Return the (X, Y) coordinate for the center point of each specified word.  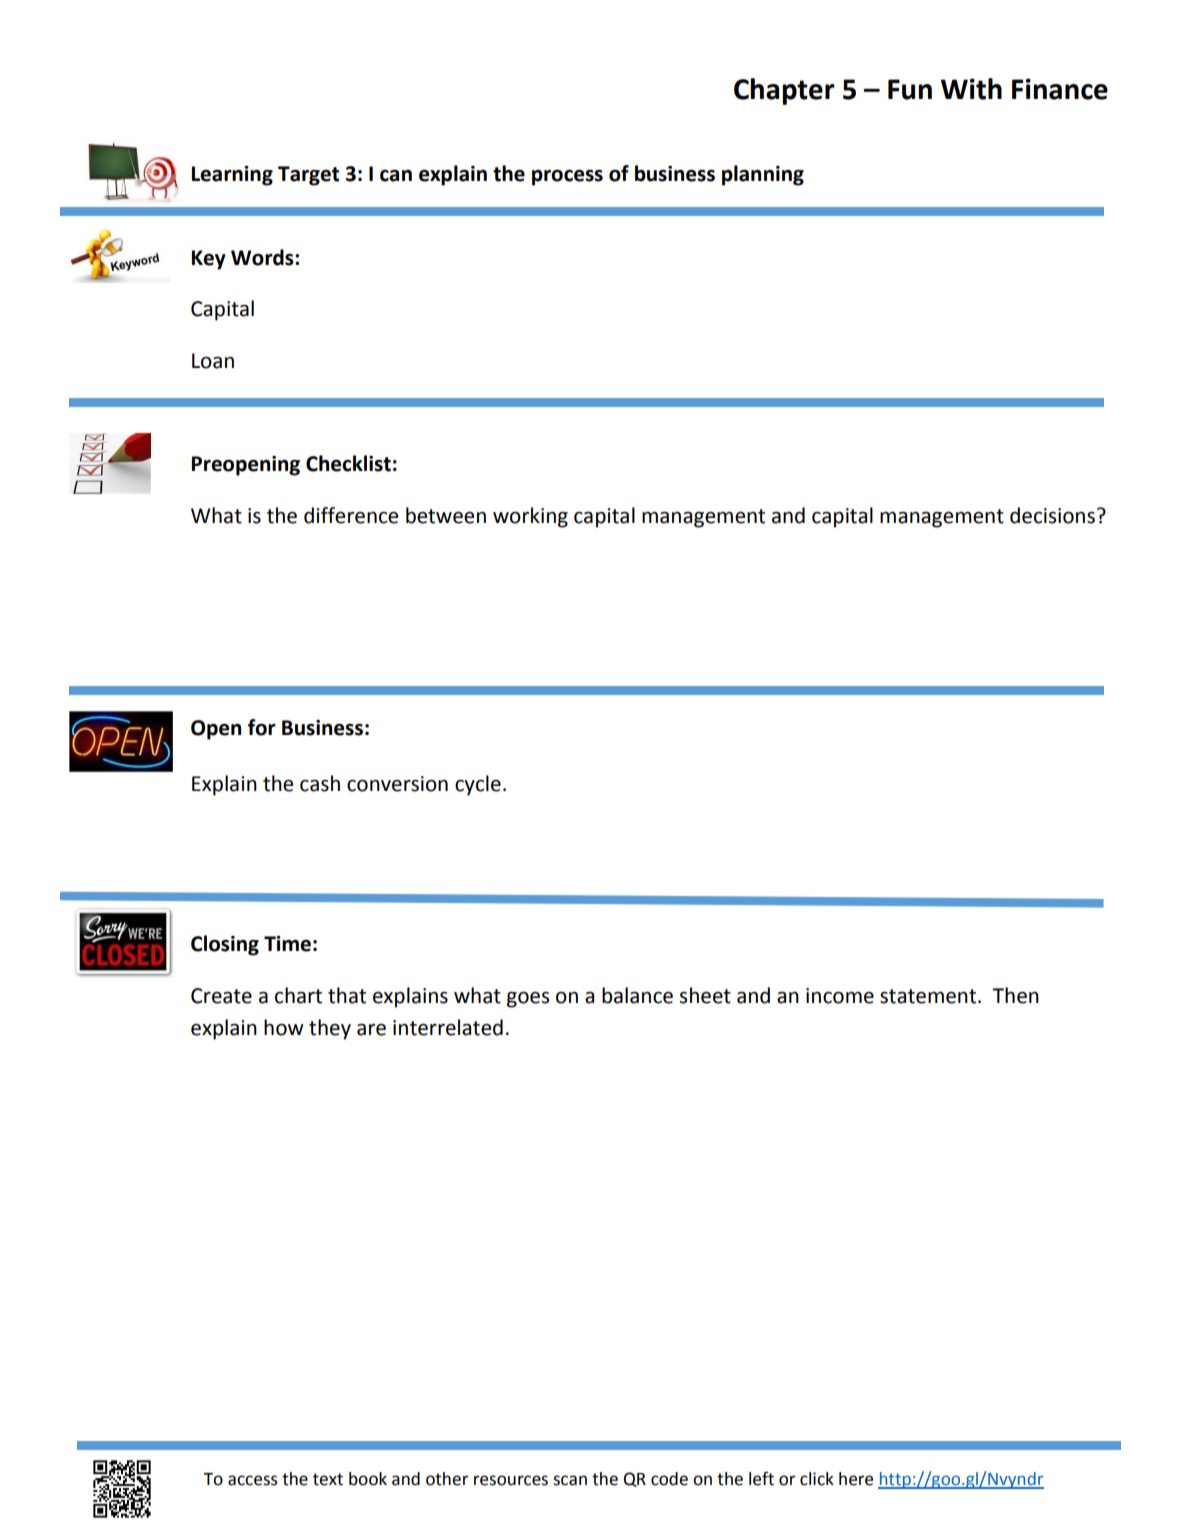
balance (637, 995)
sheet (705, 995)
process (567, 177)
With (971, 89)
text (328, 1479)
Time (287, 944)
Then (1015, 995)
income (840, 996)
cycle (478, 785)
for (262, 727)
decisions (1052, 515)
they (330, 1029)
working (530, 517)
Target (308, 176)
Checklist (348, 463)
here (856, 1479)
